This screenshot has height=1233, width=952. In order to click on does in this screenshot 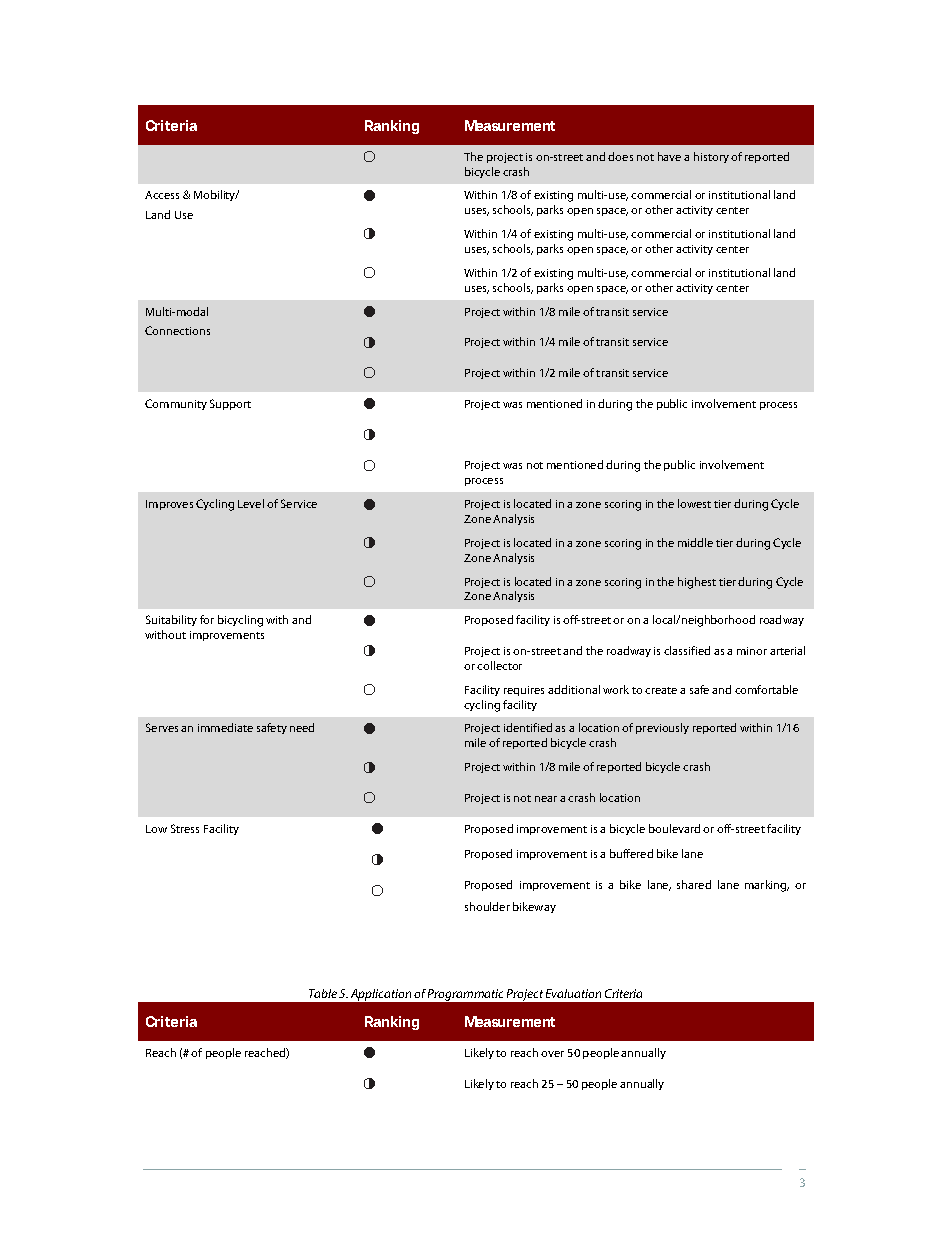, I will do `click(620, 156)`.
